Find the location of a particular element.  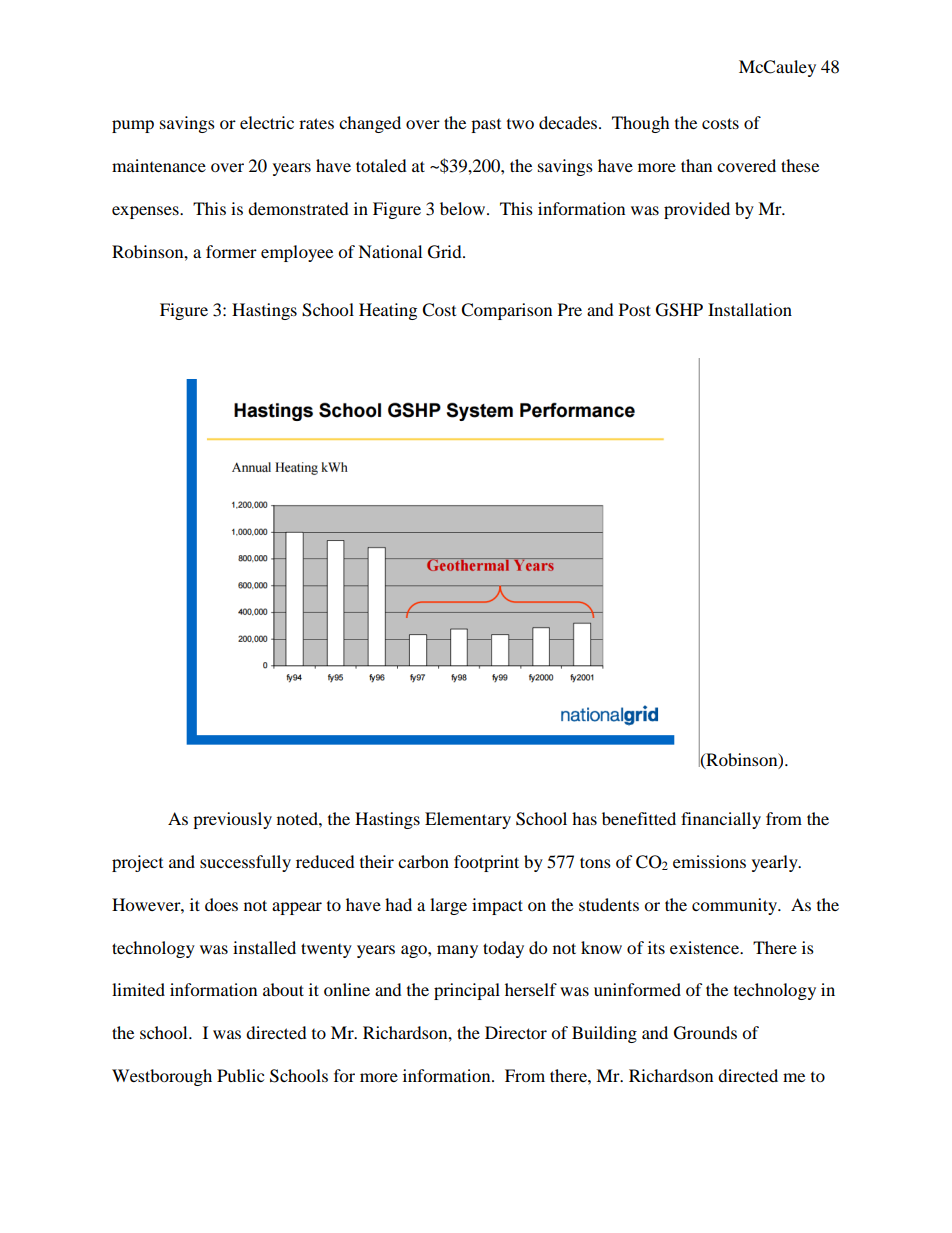

Comparison is located at coordinates (506, 311).
